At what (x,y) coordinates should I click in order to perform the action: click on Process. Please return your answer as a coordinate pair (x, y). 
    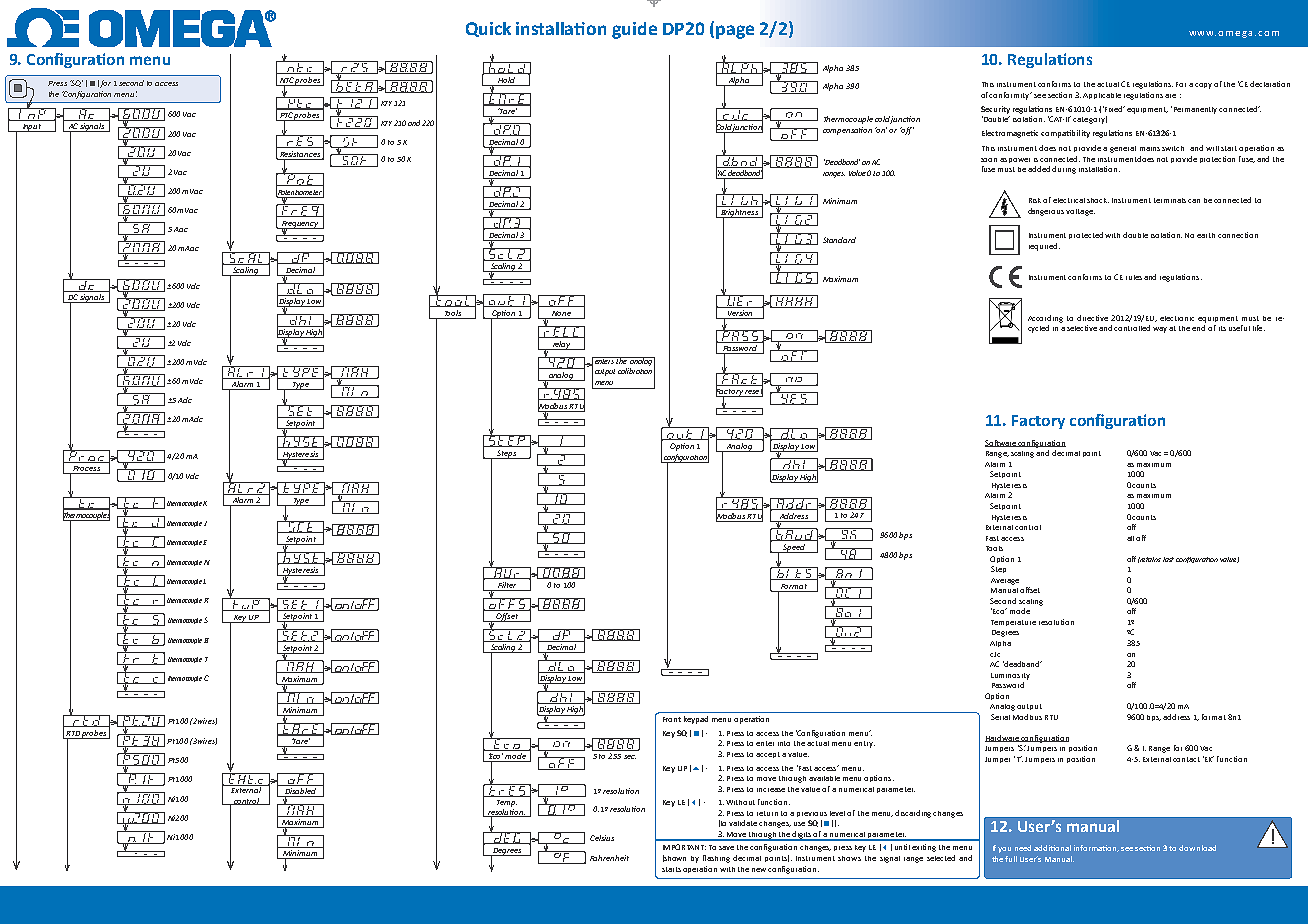
    Looking at the image, I should click on (86, 470).
